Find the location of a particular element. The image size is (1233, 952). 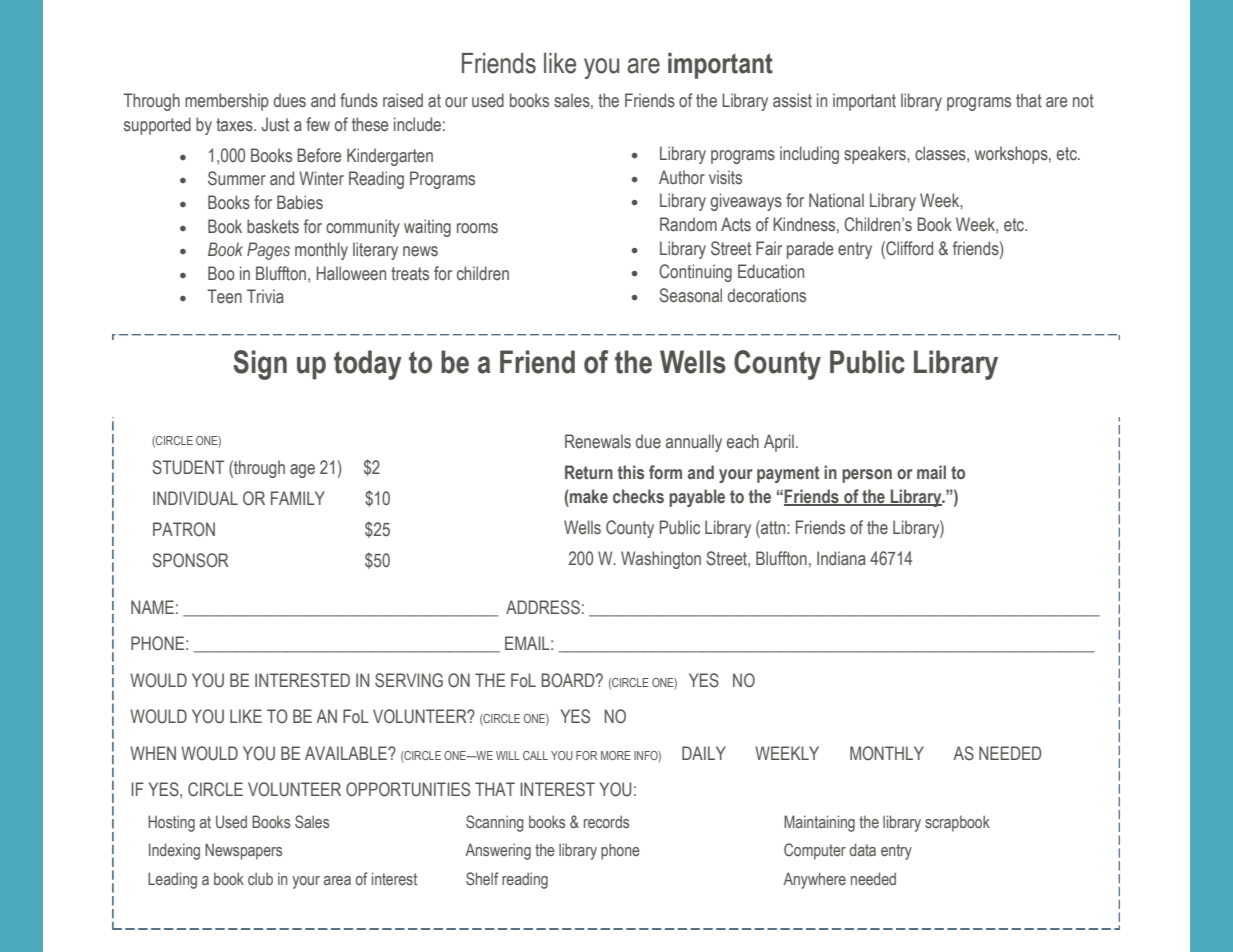

club is located at coordinates (260, 878).
